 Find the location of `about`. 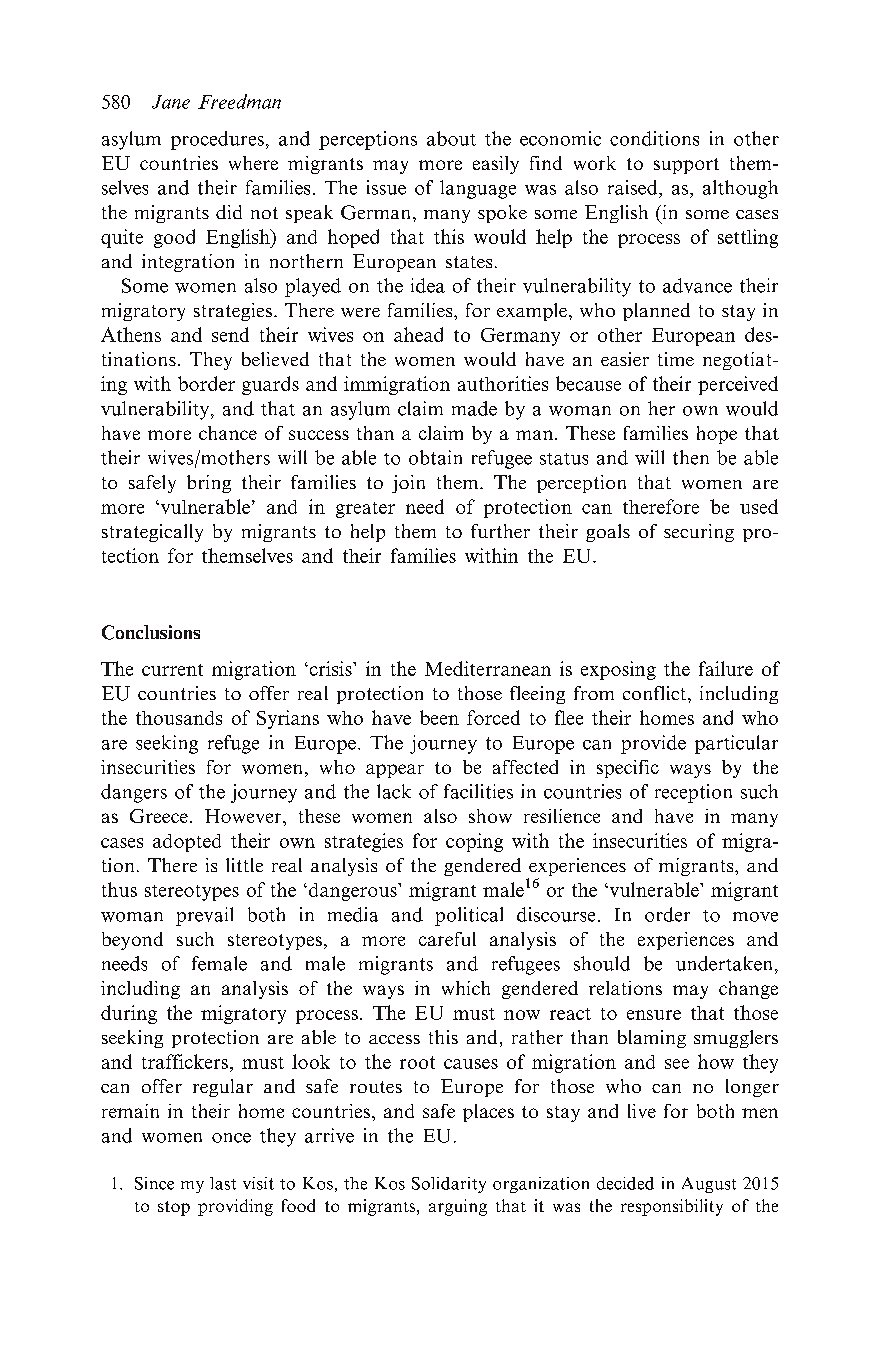

about is located at coordinates (451, 138).
